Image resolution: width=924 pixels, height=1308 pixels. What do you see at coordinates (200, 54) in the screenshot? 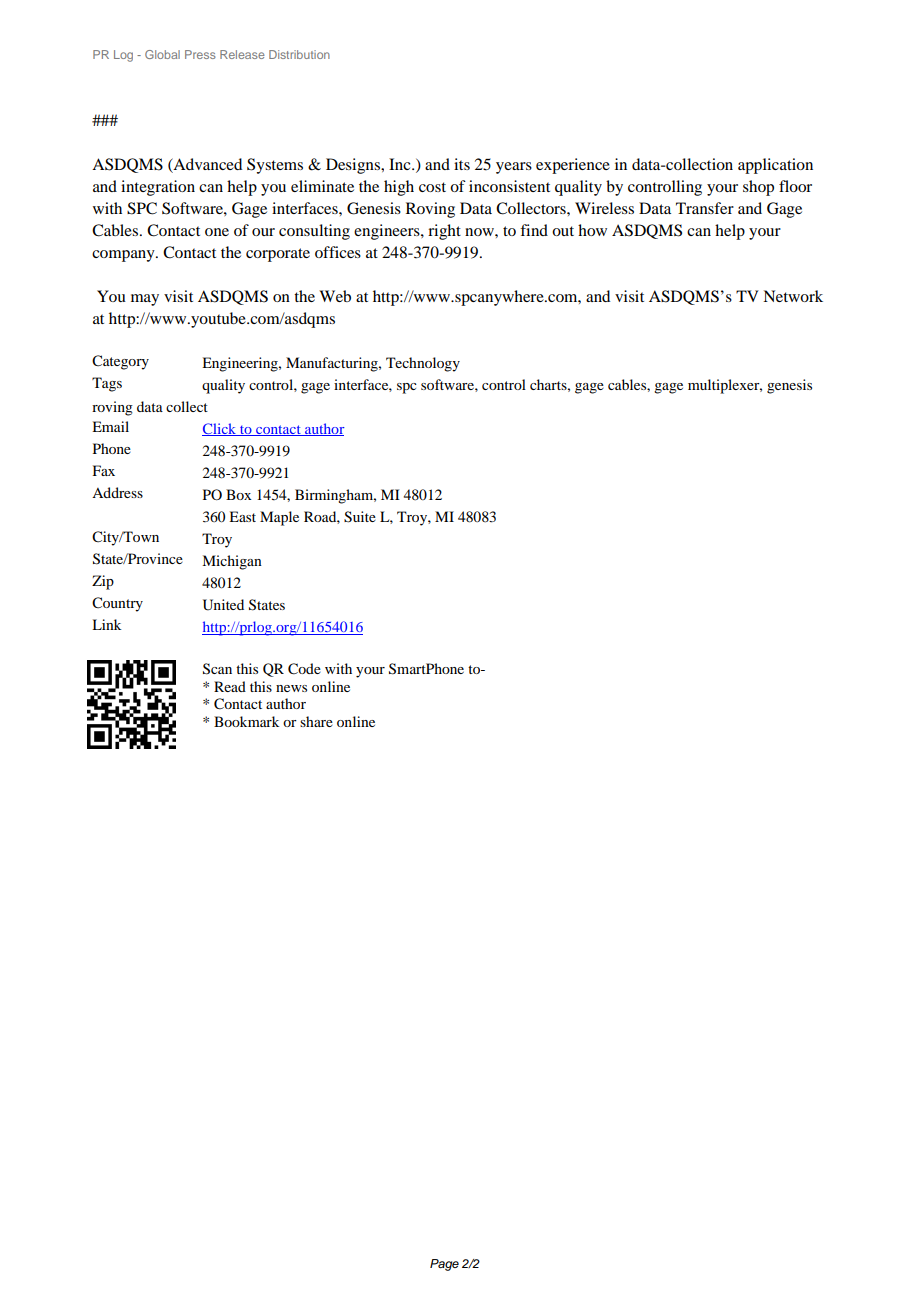
I see `Press` at bounding box center [200, 54].
